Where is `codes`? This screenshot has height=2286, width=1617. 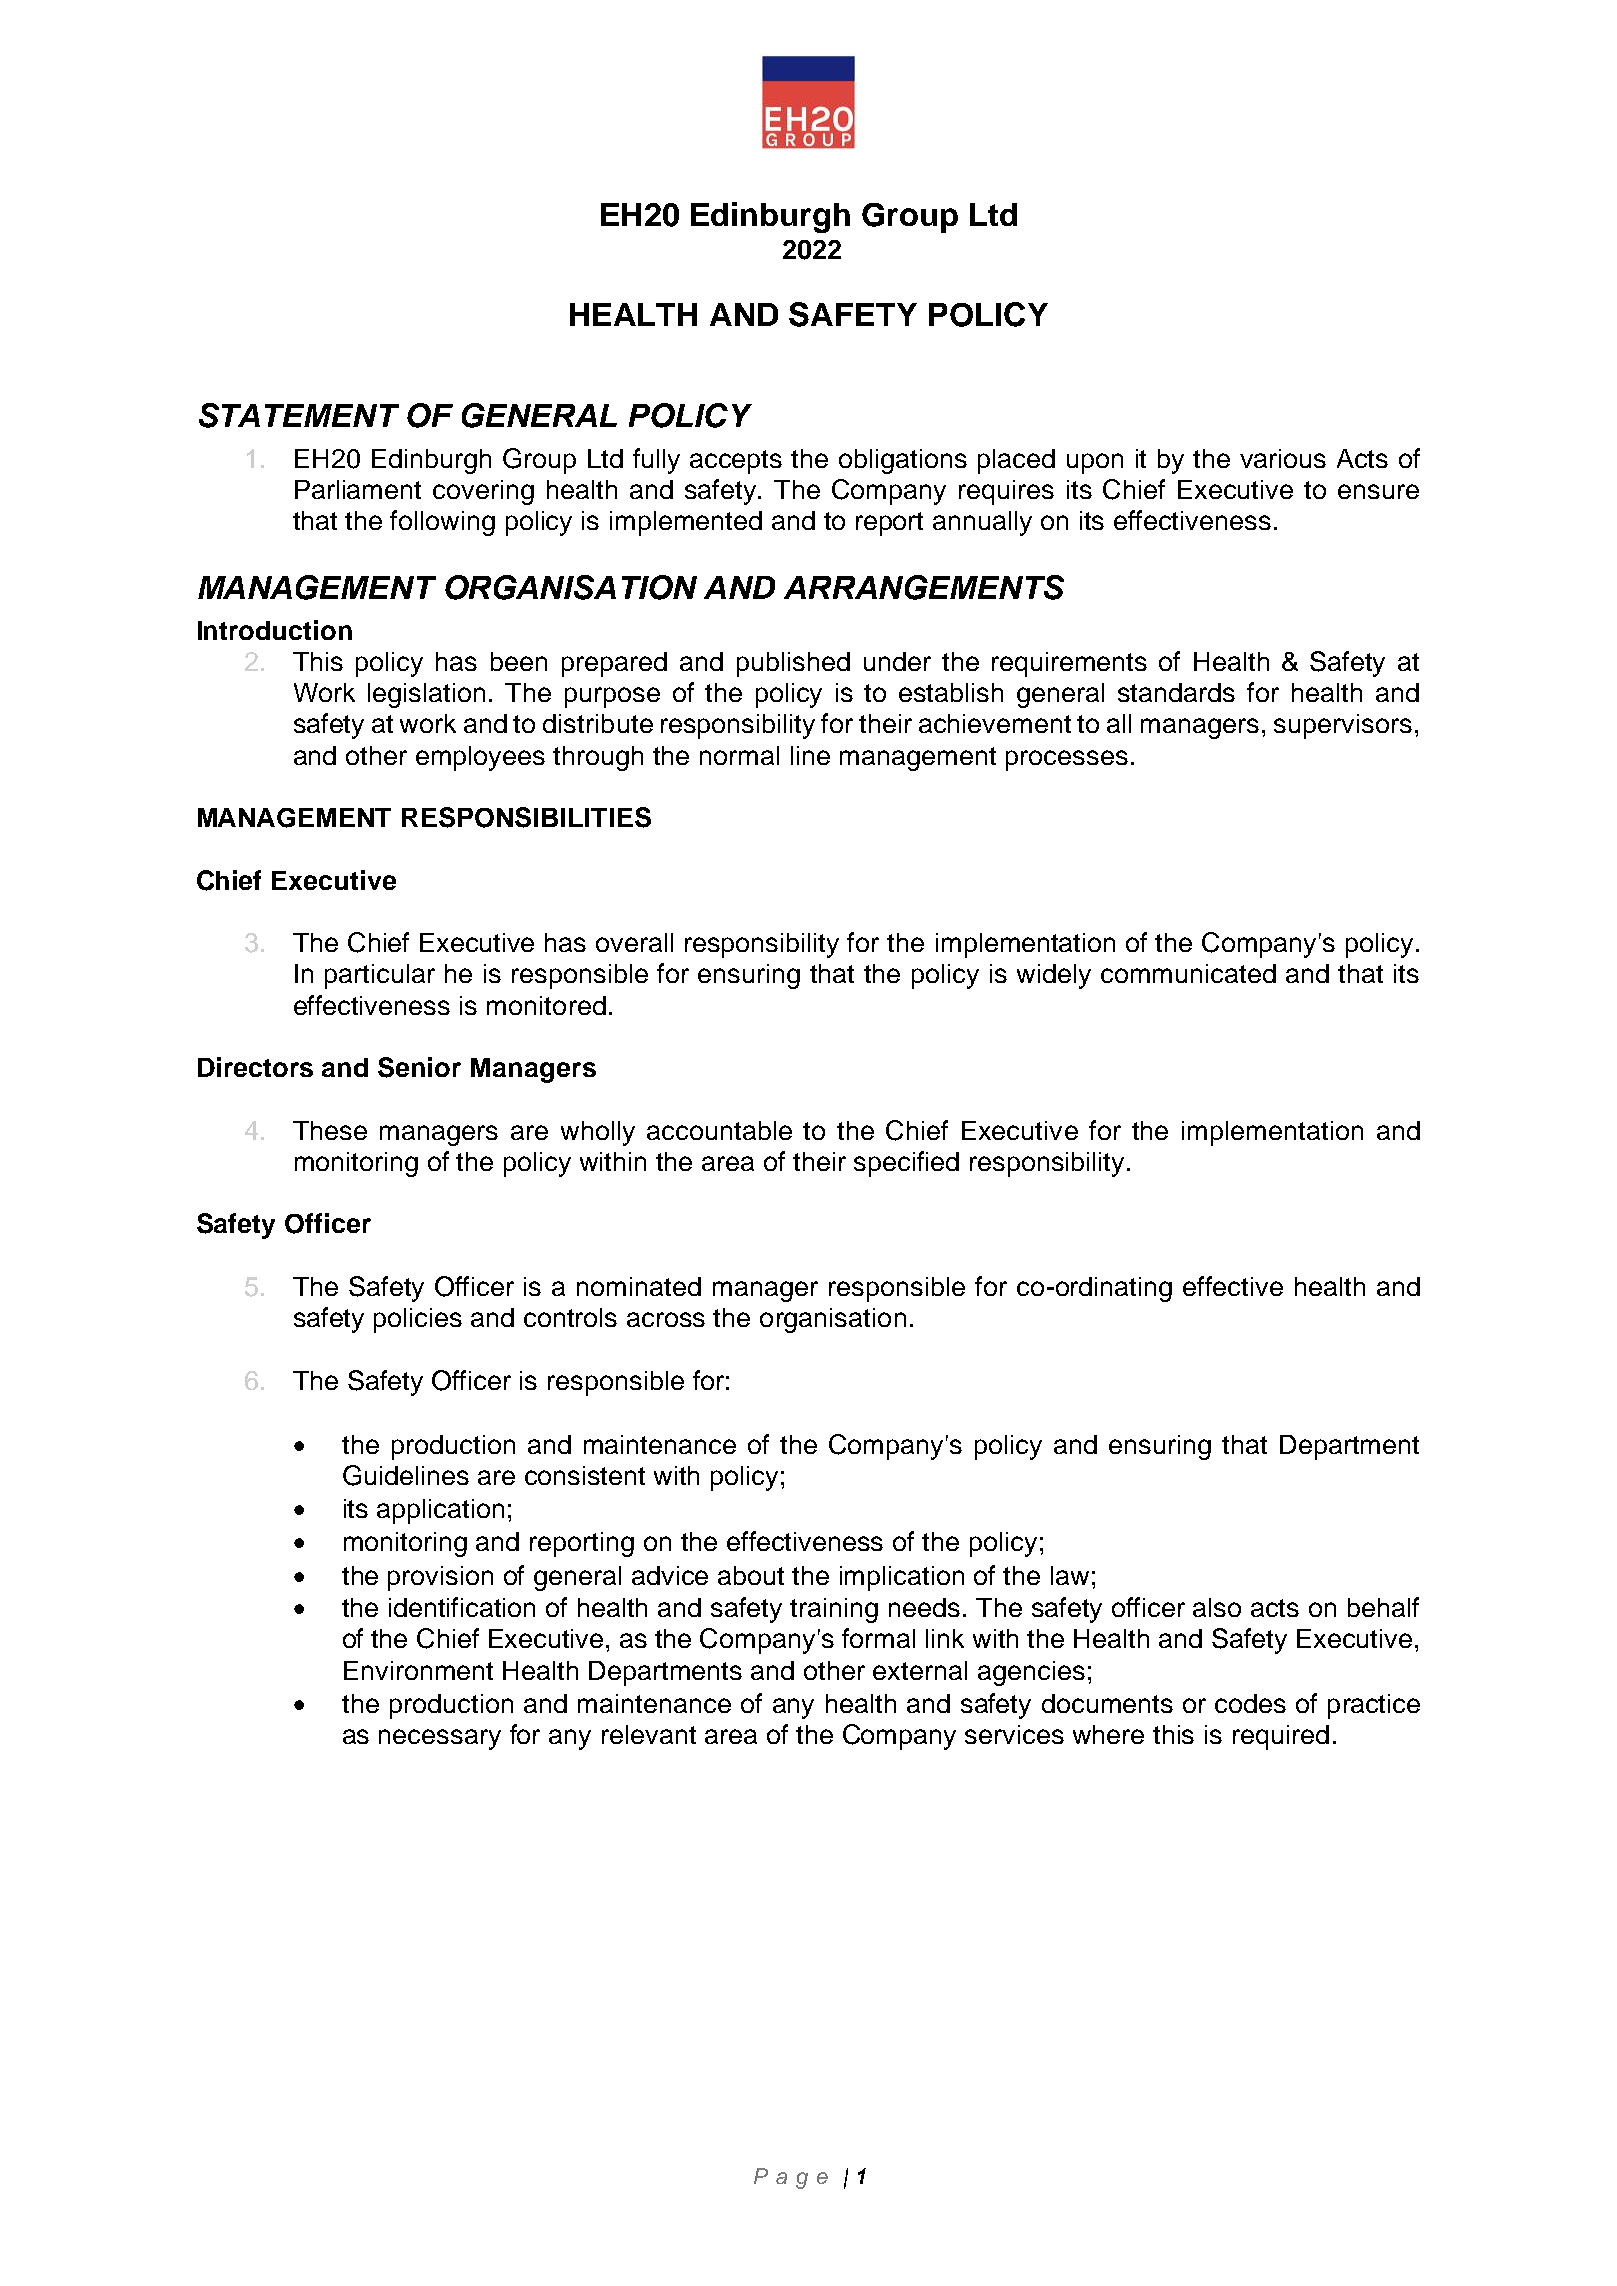
codes is located at coordinates (1250, 1703).
